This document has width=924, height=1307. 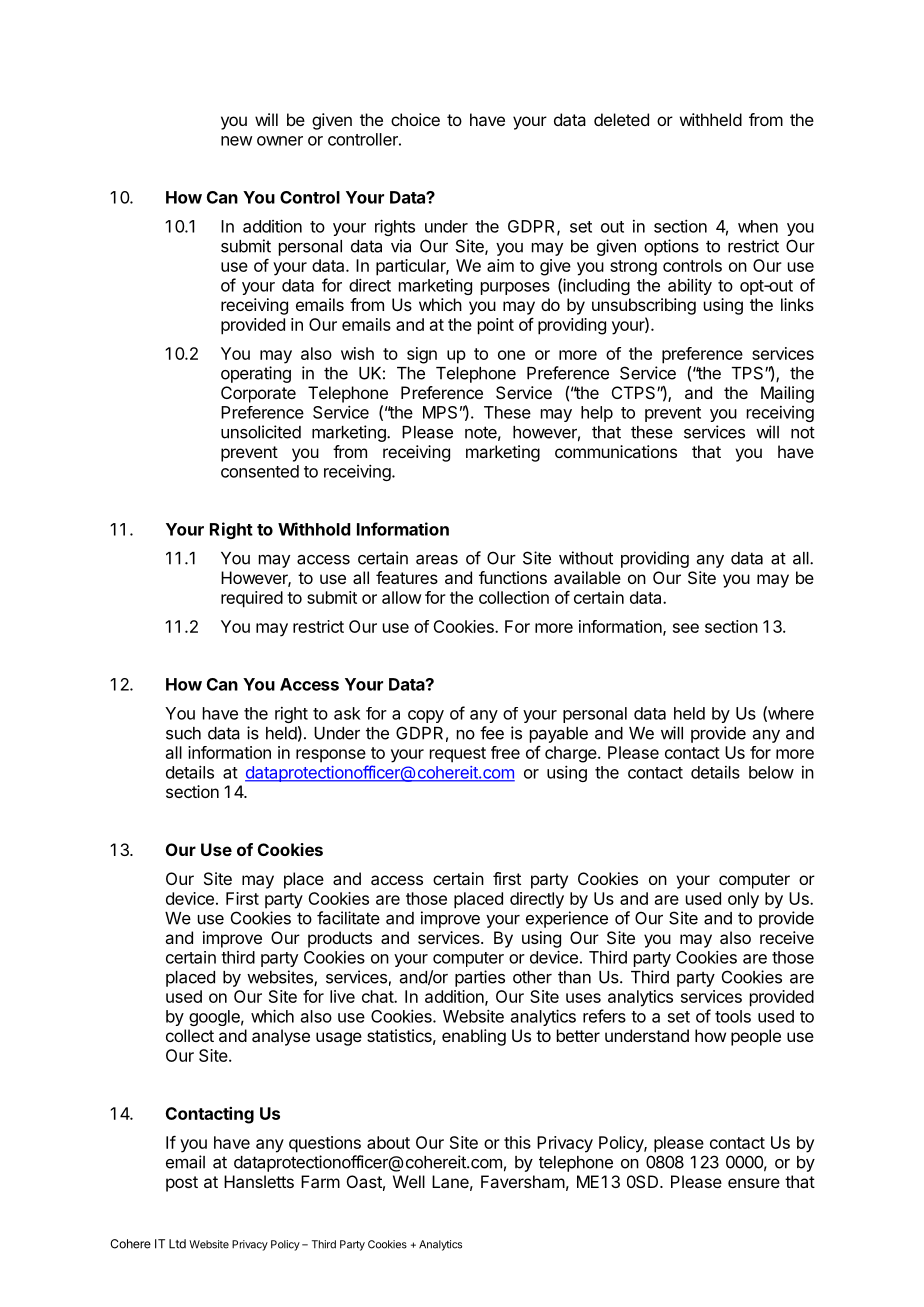 What do you see at coordinates (754, 1183) in the document?
I see `ensure` at bounding box center [754, 1183].
